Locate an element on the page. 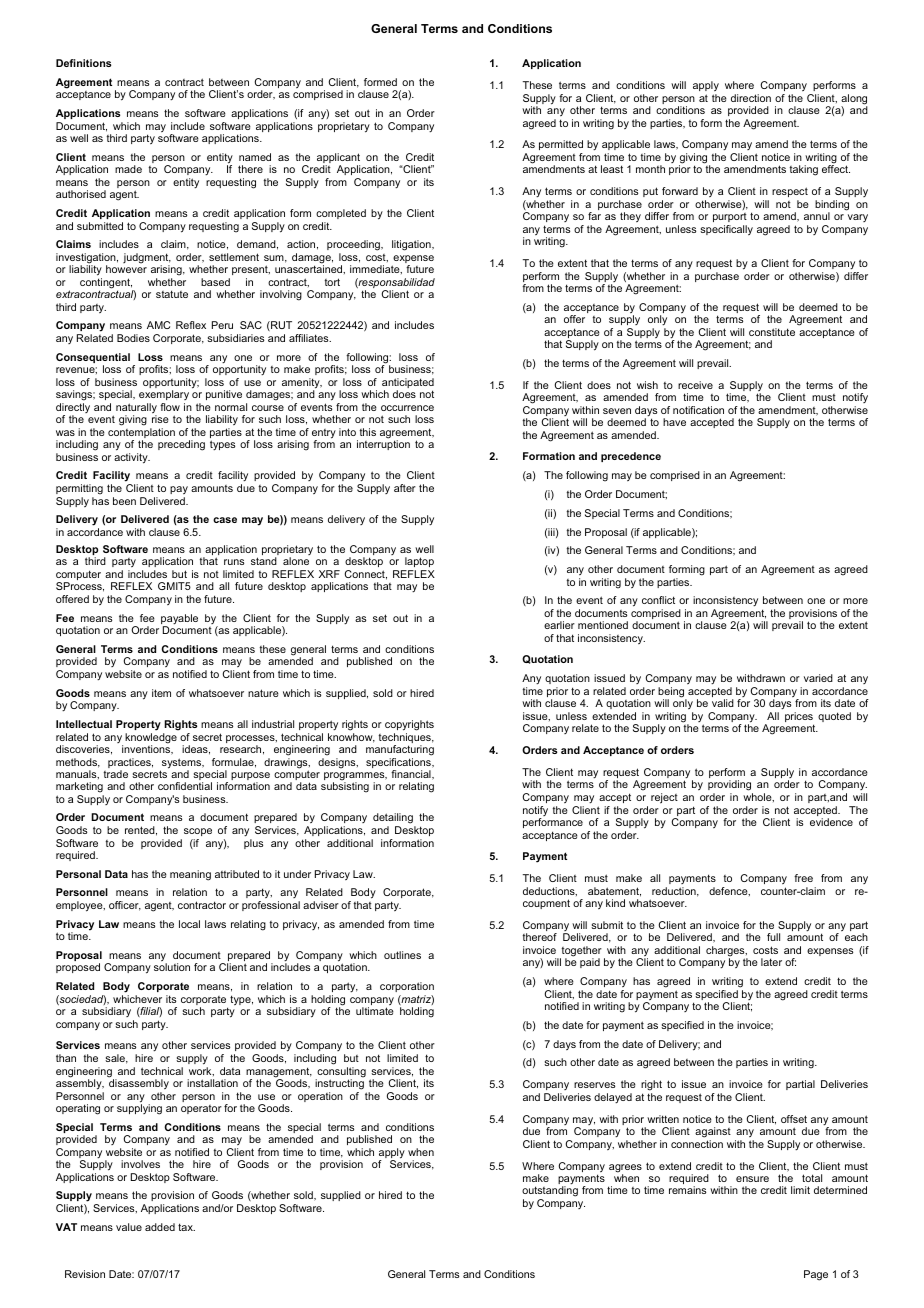 The height and width of the page is (1308, 924). direction is located at coordinates (751, 98).
